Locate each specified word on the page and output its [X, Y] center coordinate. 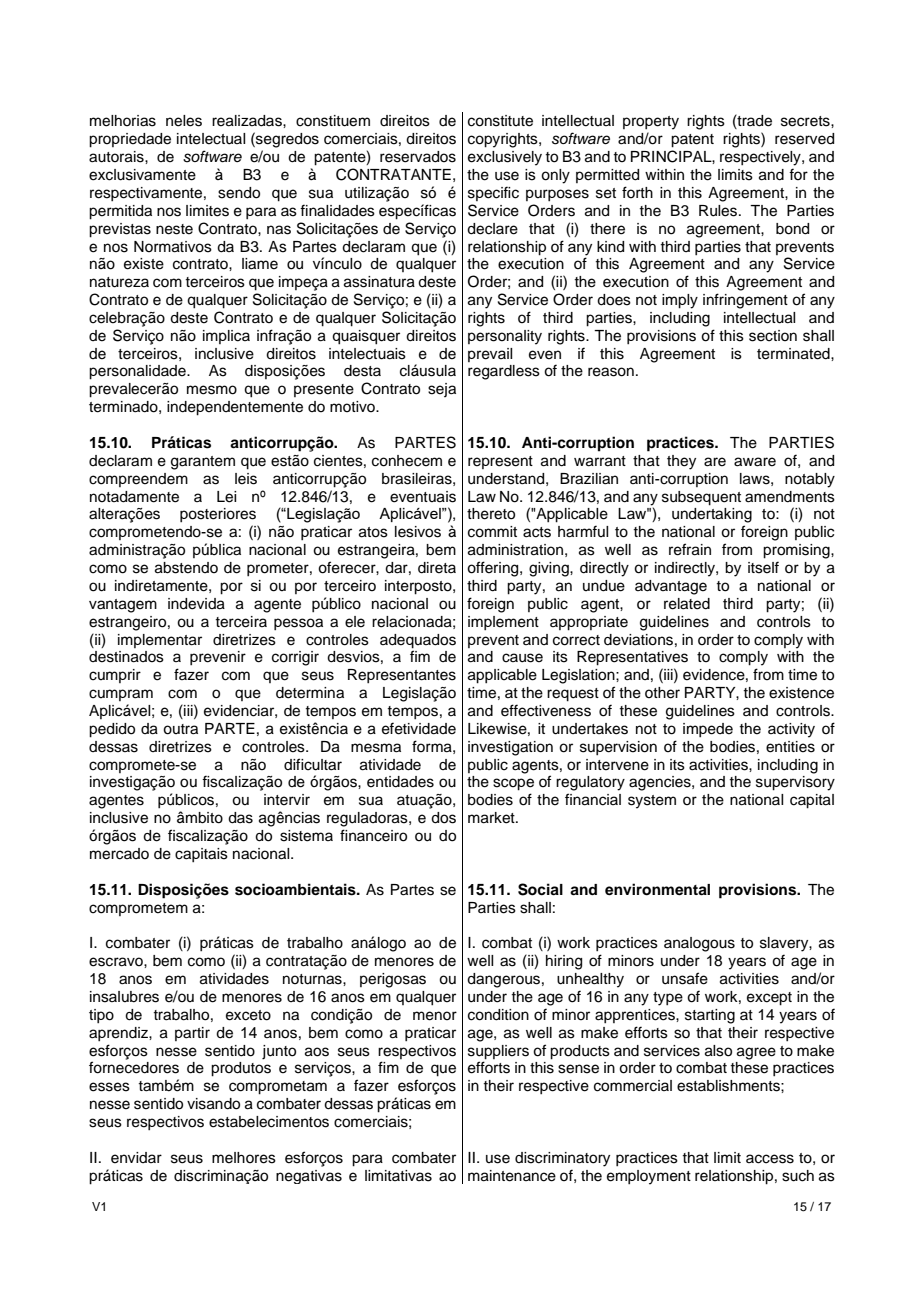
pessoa [298, 624]
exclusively [505, 158]
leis [246, 479]
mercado [119, 854]
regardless [504, 372]
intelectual [211, 139]
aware [755, 462]
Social [540, 889]
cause [522, 658]
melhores [244, 1158]
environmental [657, 889]
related [687, 604]
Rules [719, 211]
